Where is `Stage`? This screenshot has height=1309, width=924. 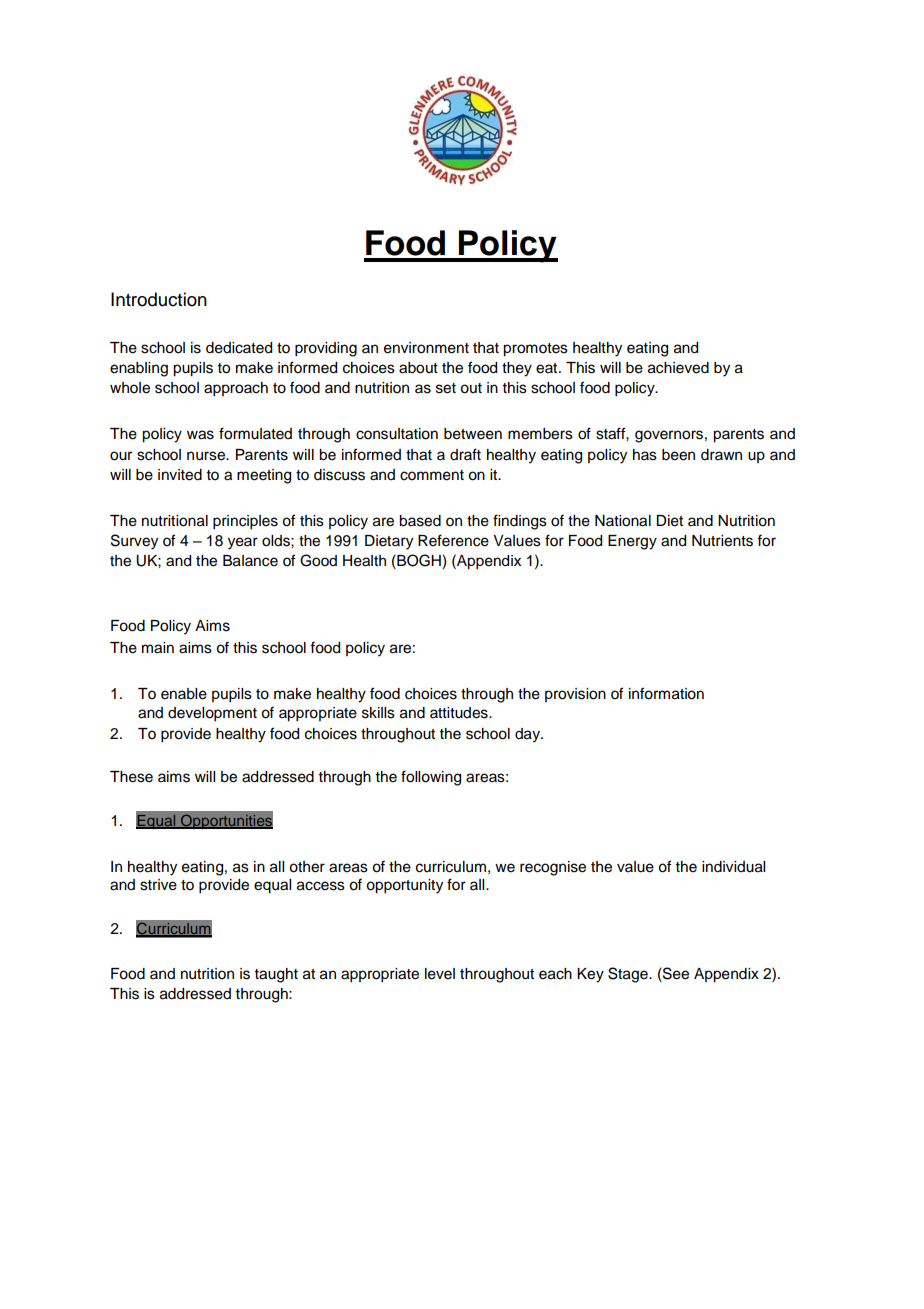
Stage is located at coordinates (629, 975).
